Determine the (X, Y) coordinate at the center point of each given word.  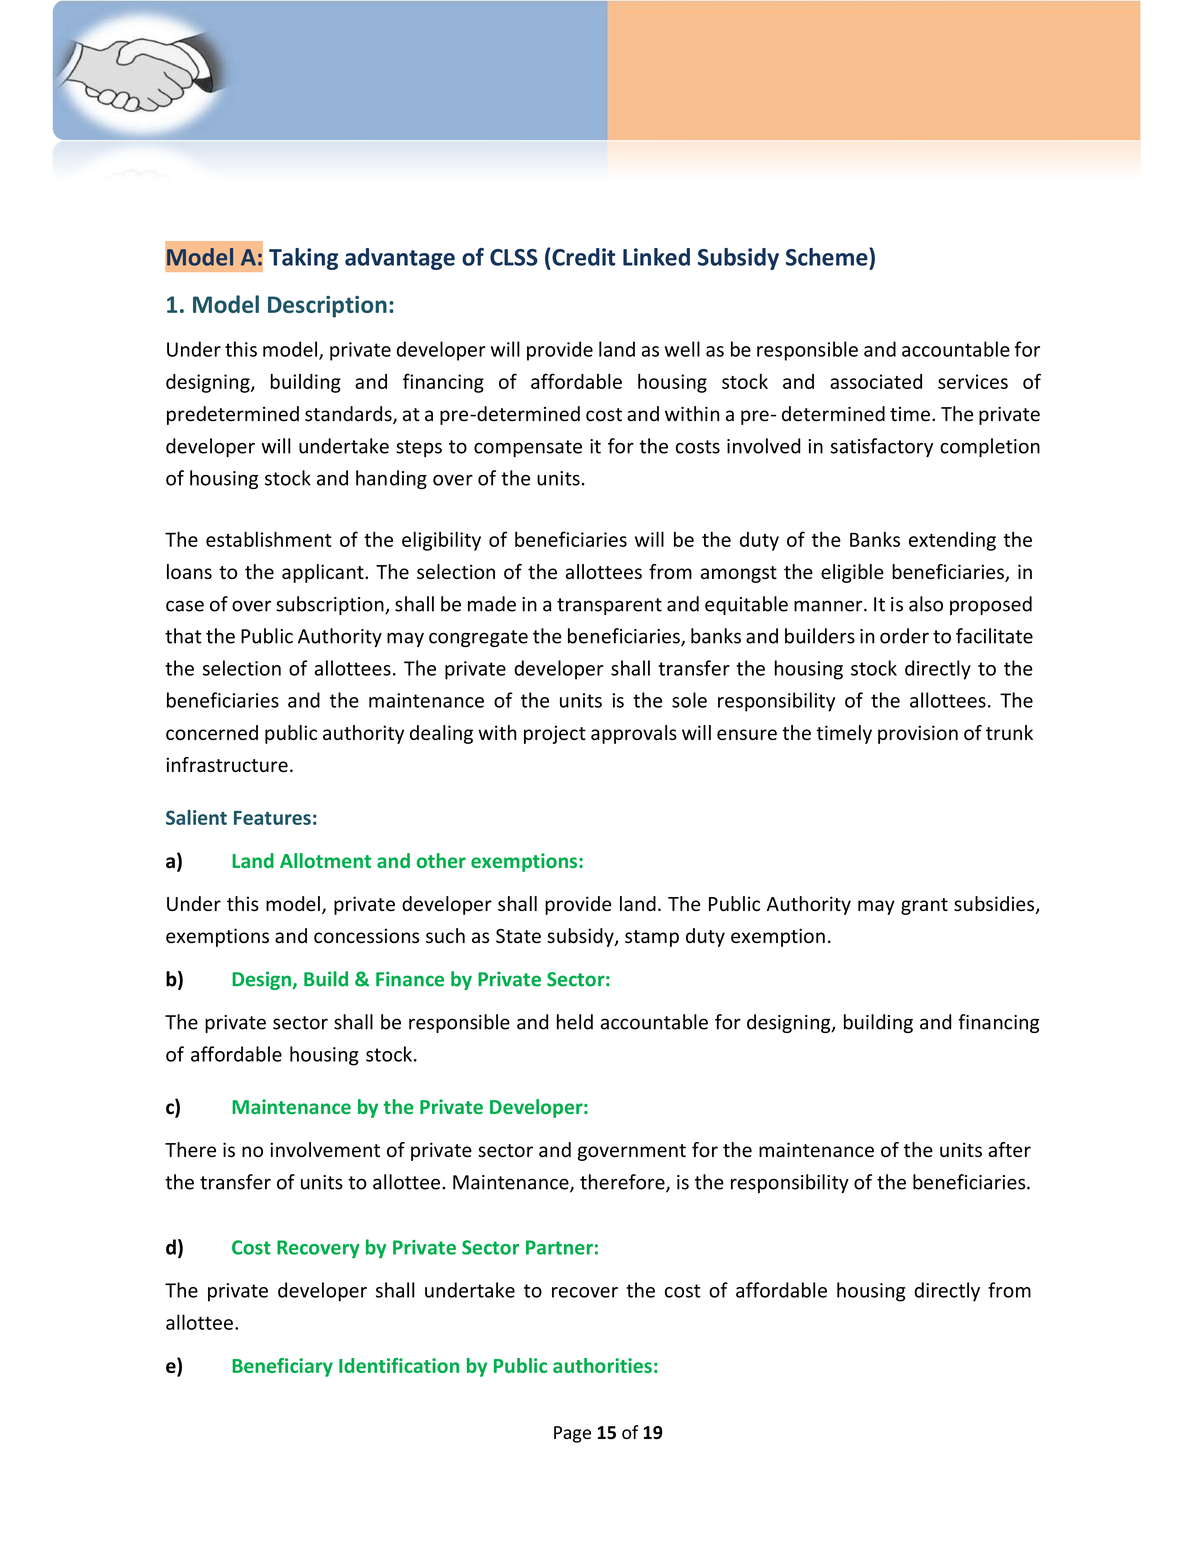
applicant (324, 573)
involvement (325, 1149)
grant (924, 906)
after (1009, 1149)
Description (327, 307)
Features (272, 818)
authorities (602, 1365)
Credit (582, 257)
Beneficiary (282, 1367)
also (926, 604)
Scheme (828, 257)
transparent (609, 606)
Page (572, 1434)
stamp (652, 938)
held (575, 1022)
